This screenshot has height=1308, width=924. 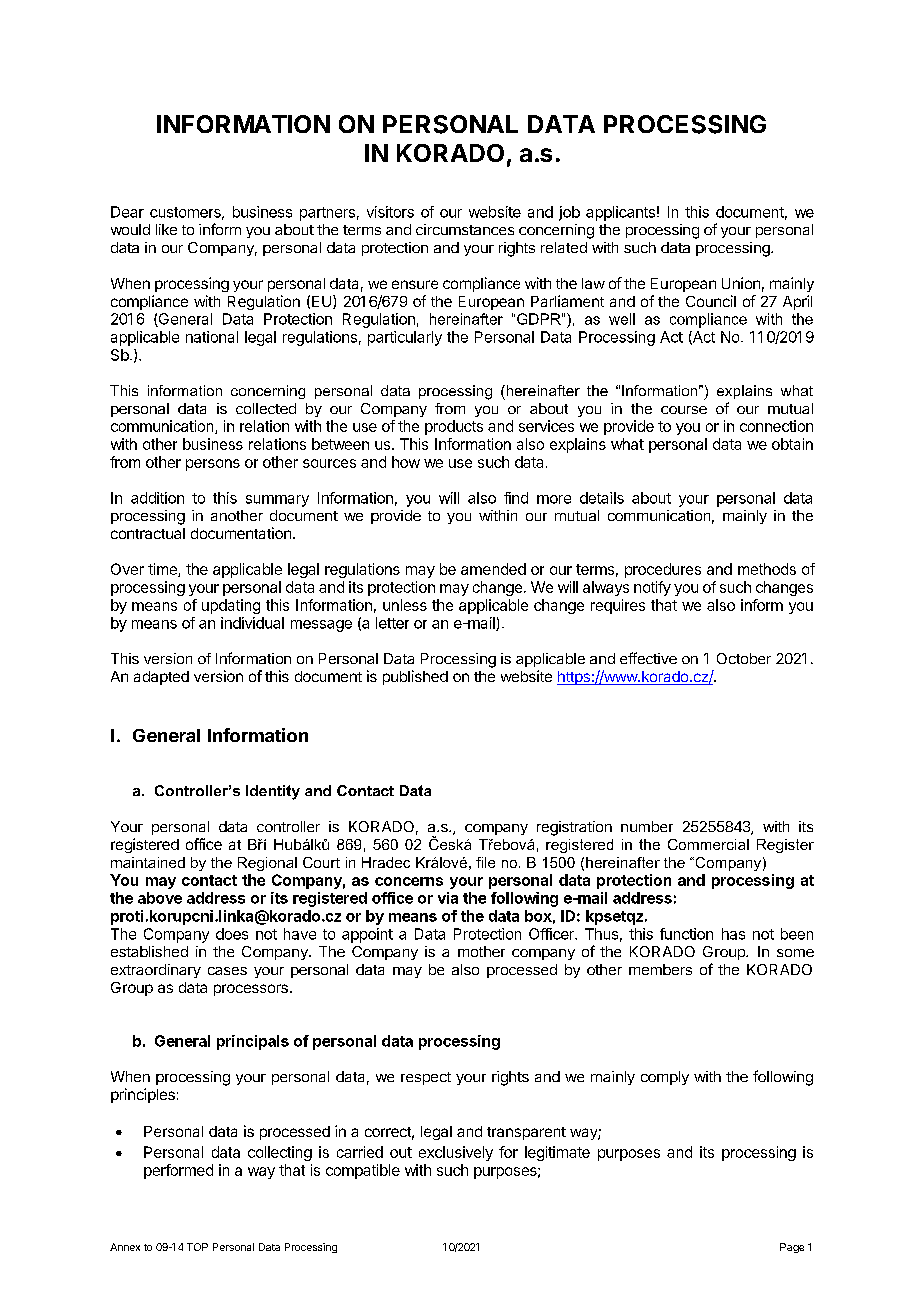 I want to click on Union, so click(x=741, y=283).
